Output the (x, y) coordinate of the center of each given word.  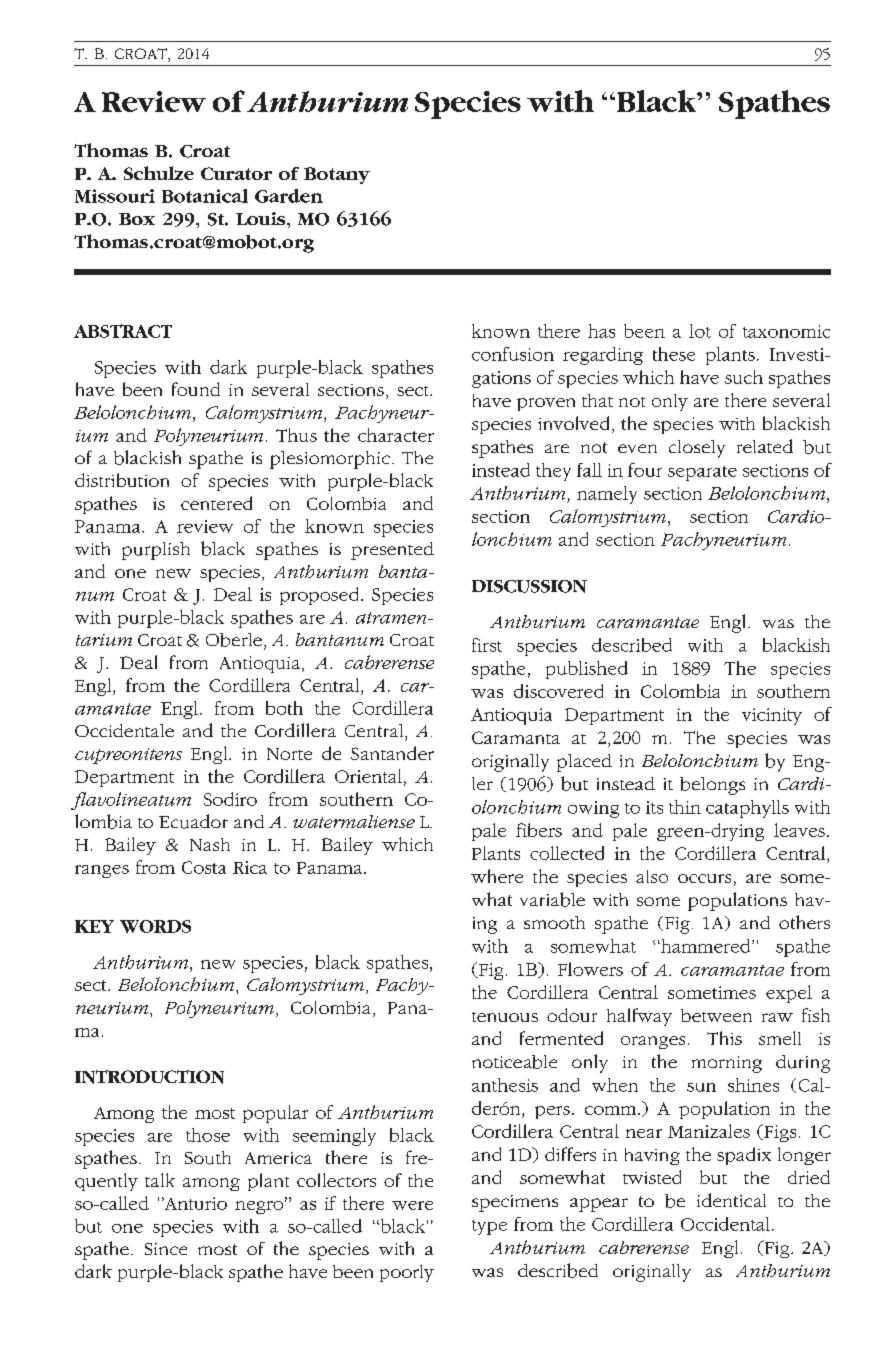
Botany (337, 175)
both (284, 708)
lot (700, 331)
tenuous (505, 1017)
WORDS (155, 926)
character (396, 435)
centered (216, 503)
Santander (392, 753)
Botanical (205, 196)
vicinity (772, 716)
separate (702, 473)
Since (166, 1249)
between (716, 1015)
